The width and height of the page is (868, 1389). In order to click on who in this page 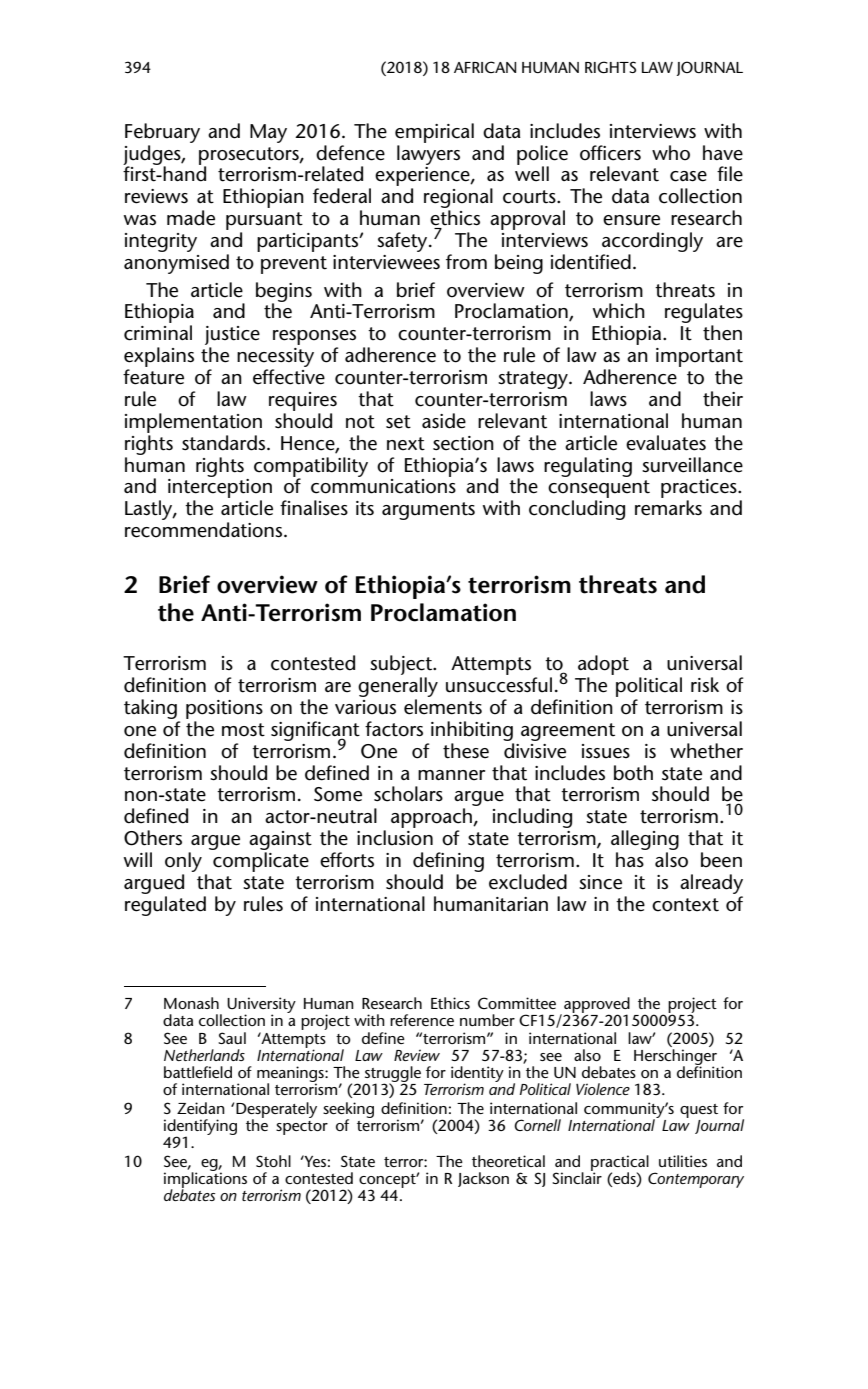, I will do `click(671, 153)`.
